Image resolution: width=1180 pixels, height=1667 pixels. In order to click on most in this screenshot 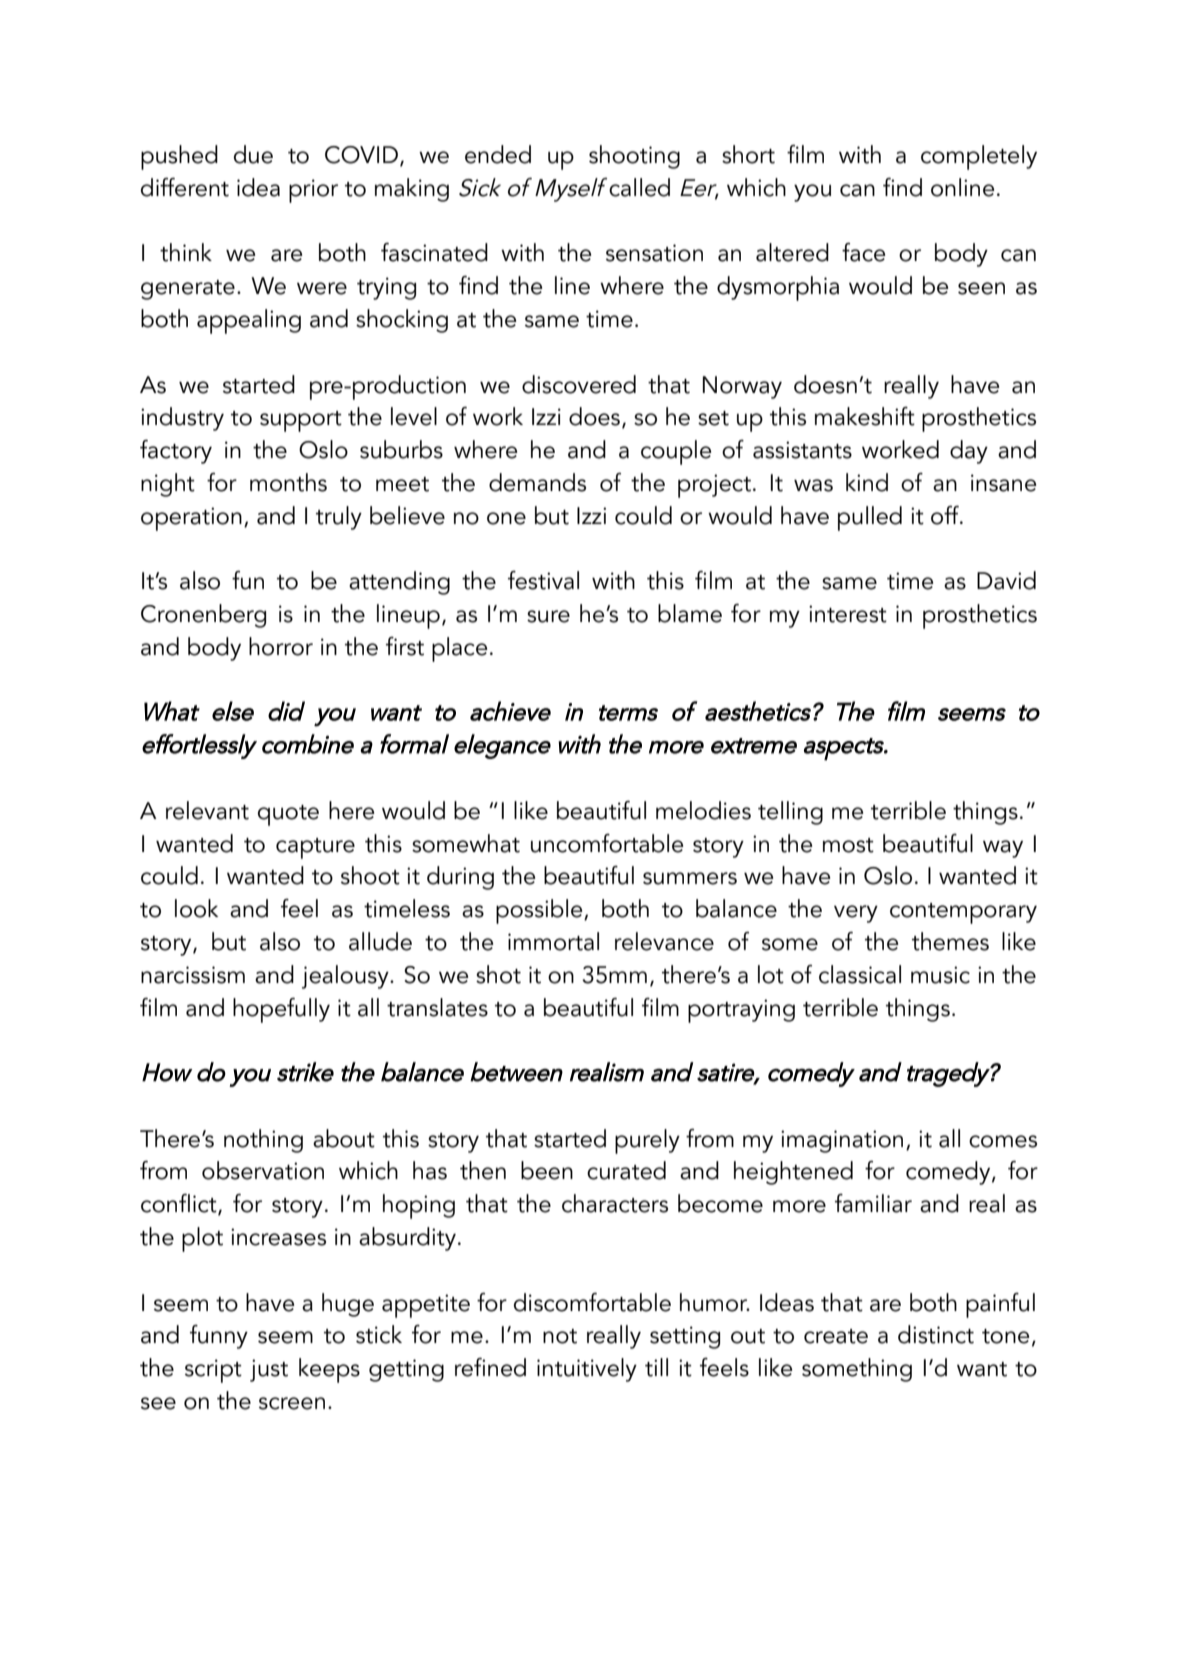, I will do `click(848, 845)`.
